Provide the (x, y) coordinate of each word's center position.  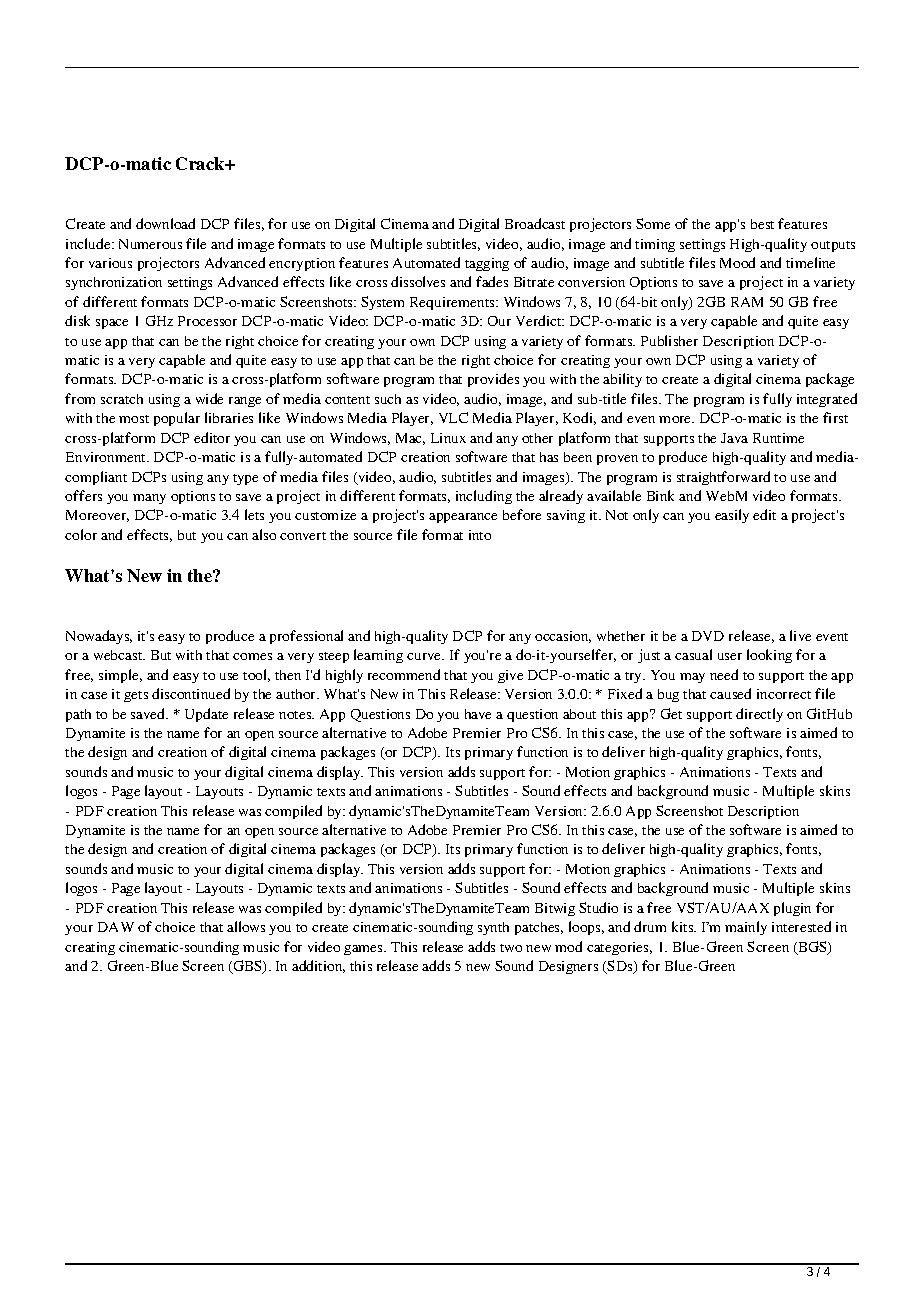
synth (493, 928)
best (762, 224)
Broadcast (535, 223)
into (480, 535)
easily (732, 516)
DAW (116, 927)
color (81, 534)
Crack (201, 163)
